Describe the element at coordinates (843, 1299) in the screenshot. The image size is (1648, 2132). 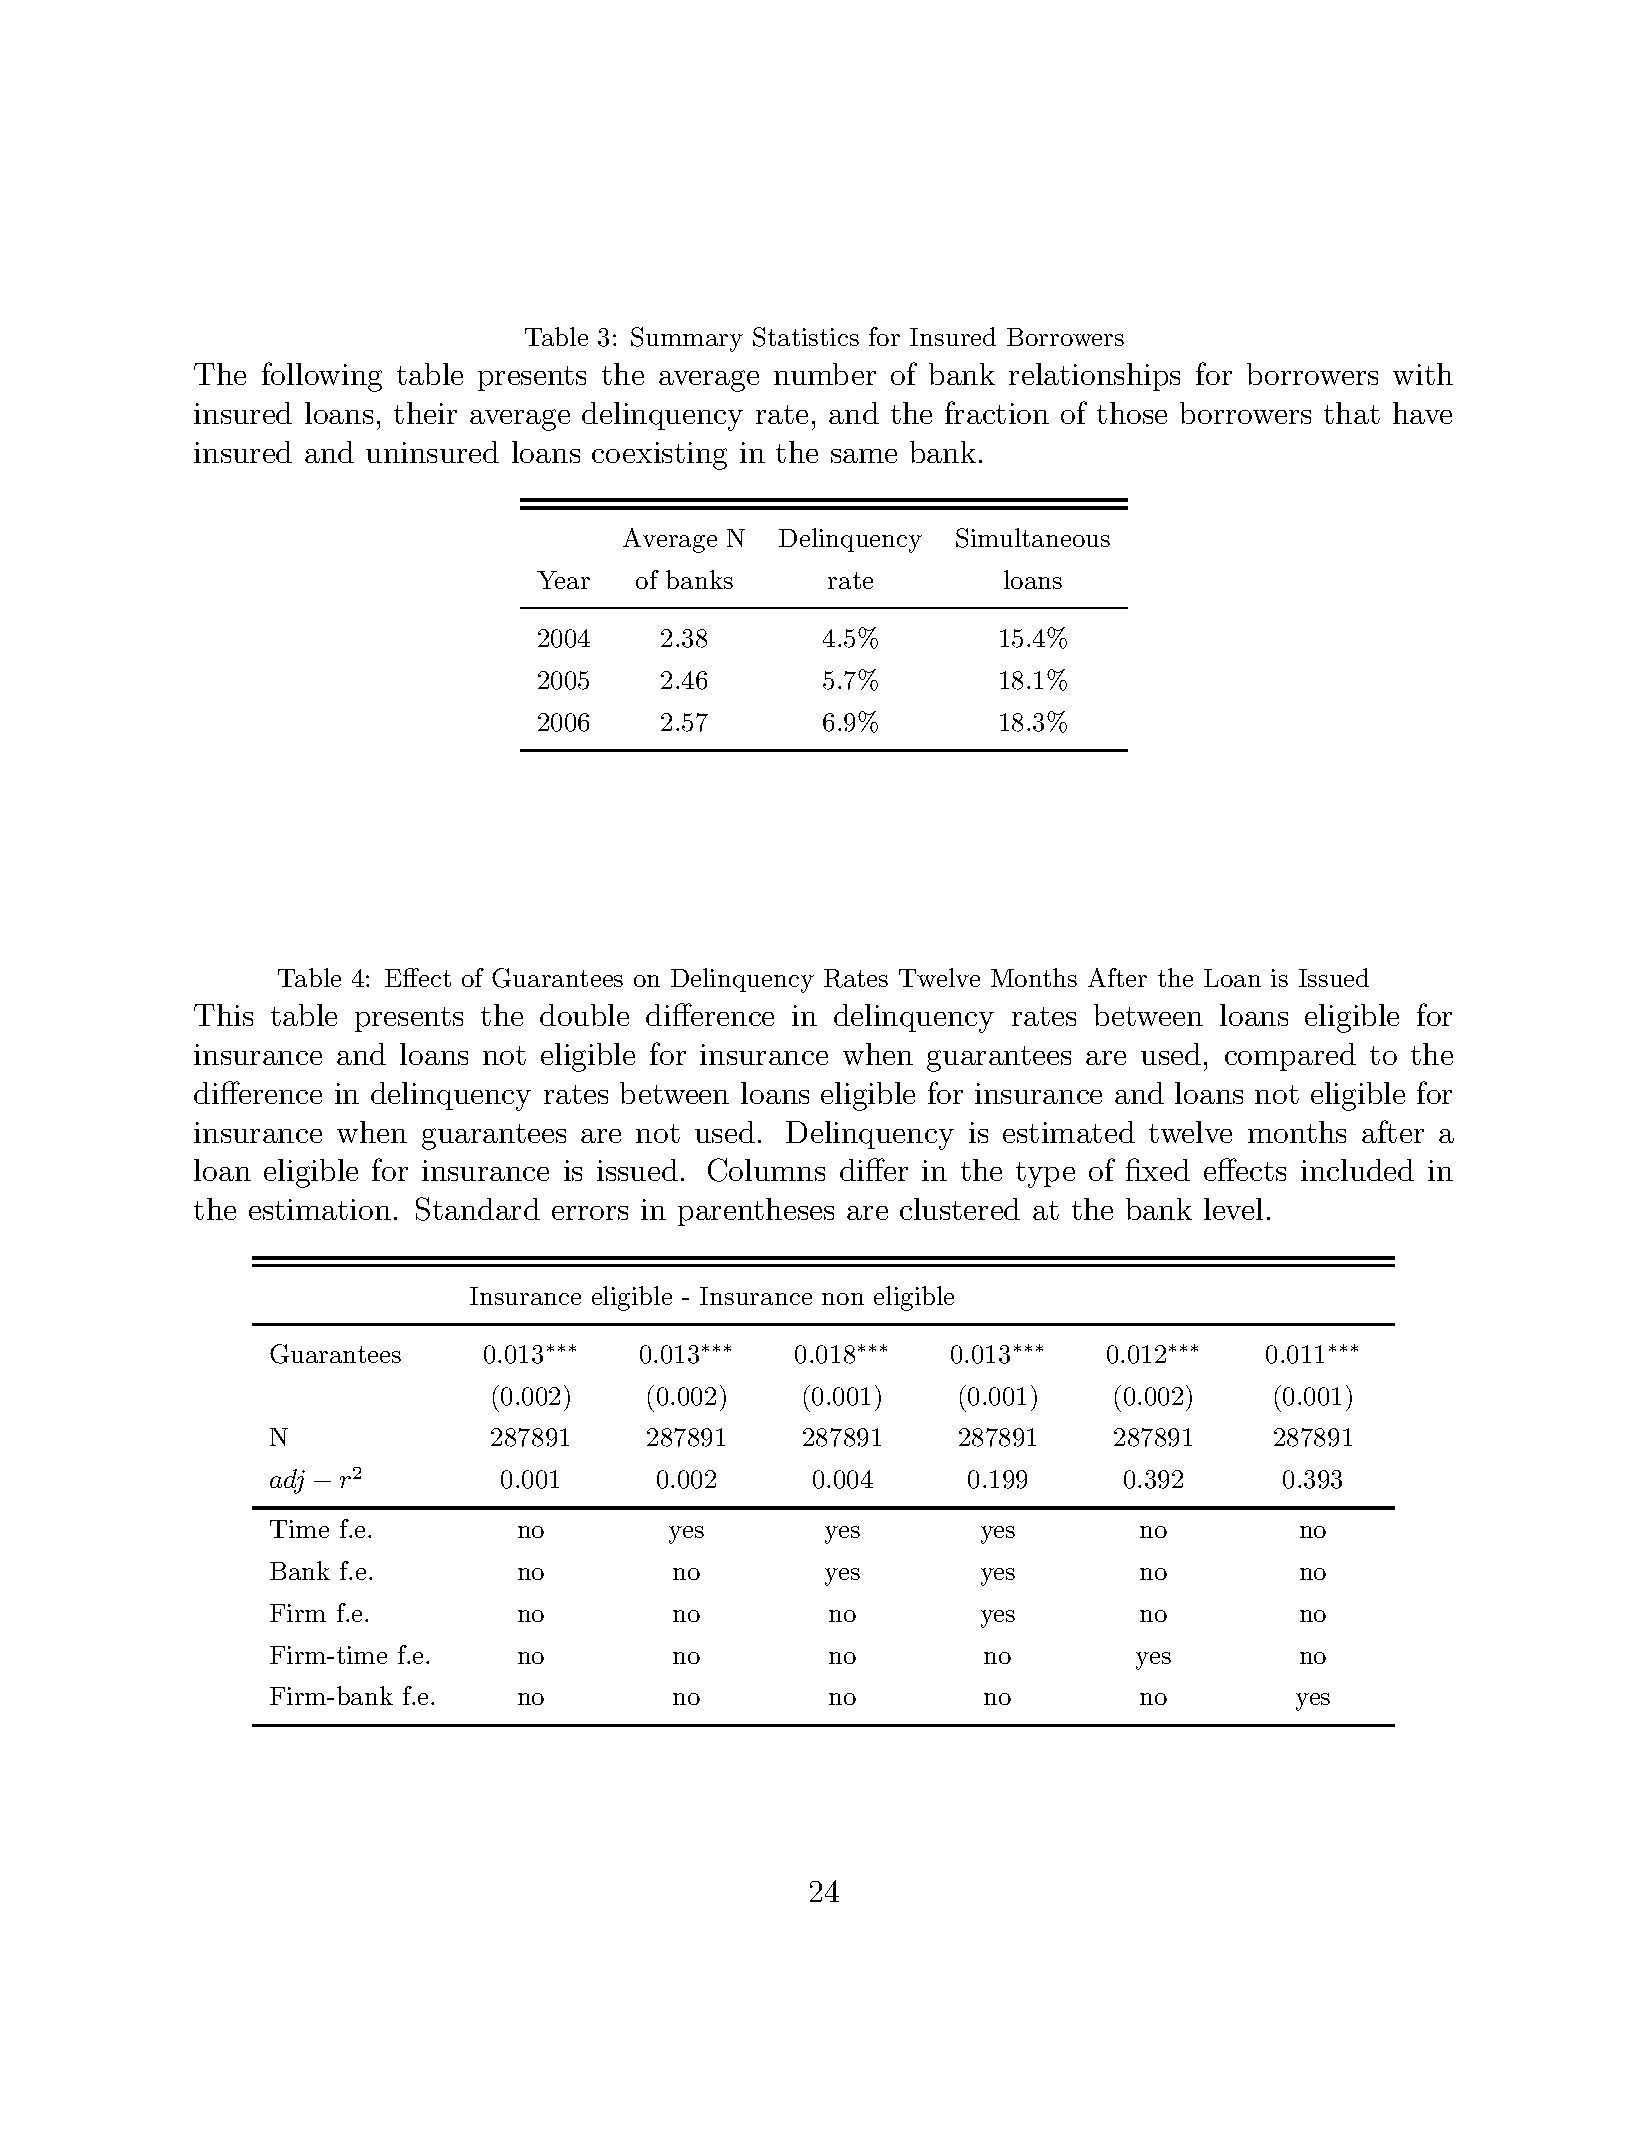
I see `non` at that location.
